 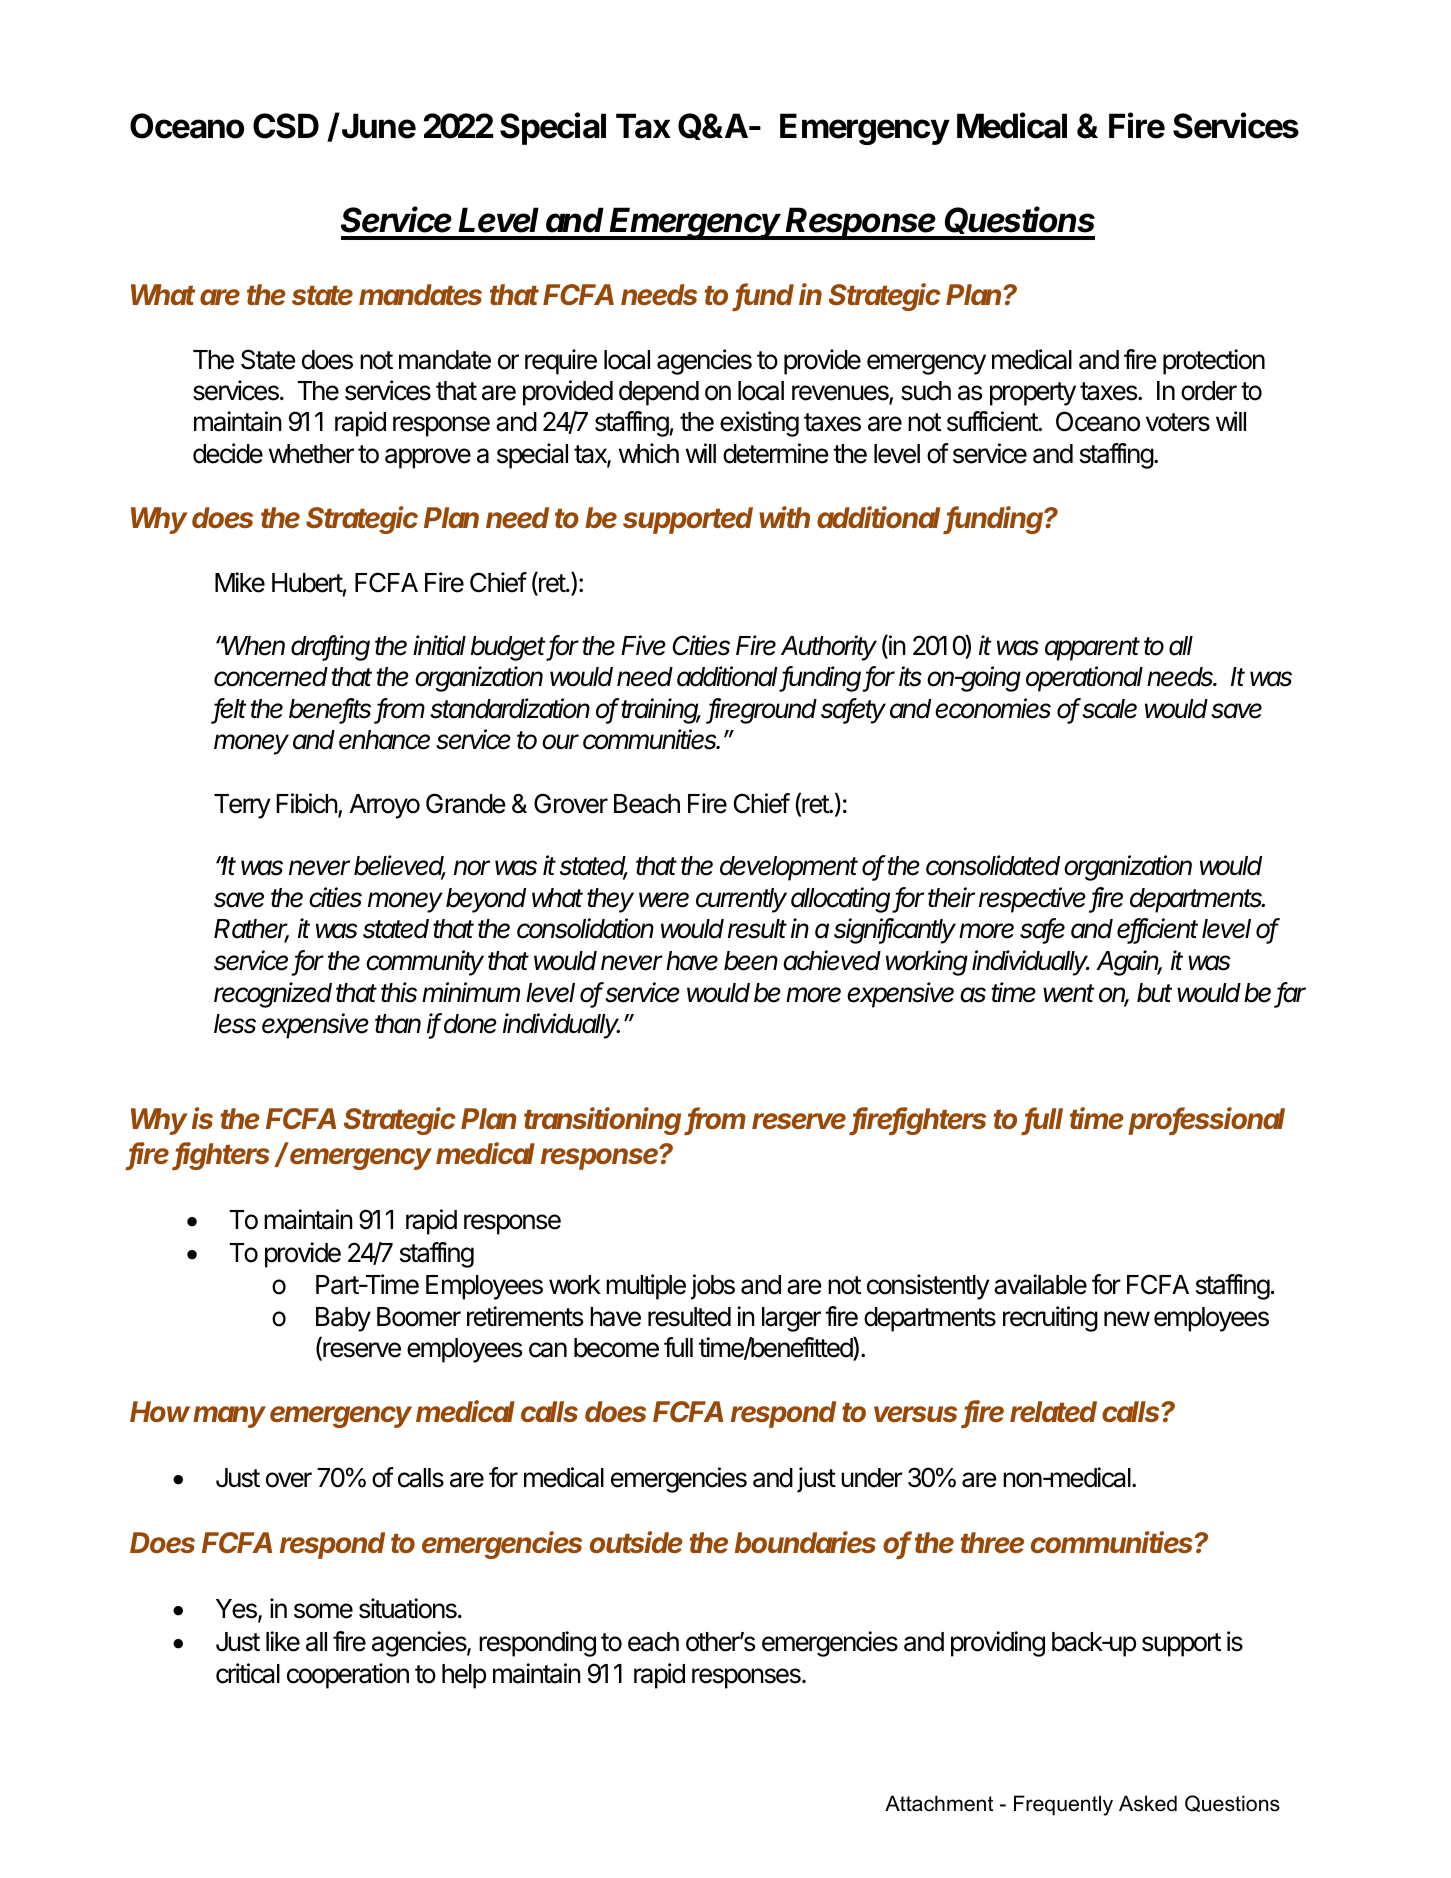 I want to click on were, so click(x=664, y=900).
